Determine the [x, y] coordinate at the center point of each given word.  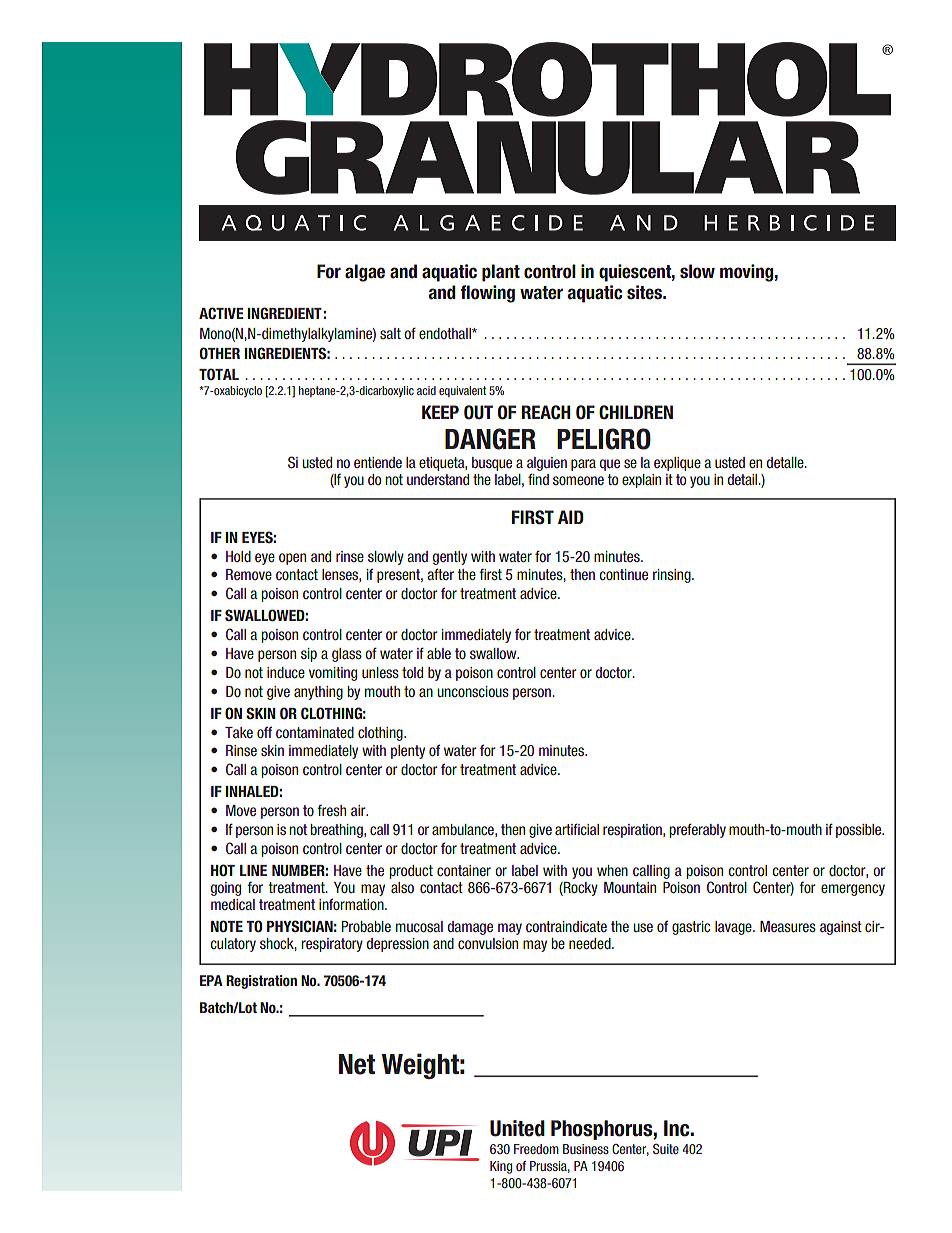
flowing [487, 294]
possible [860, 831]
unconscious [473, 691]
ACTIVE [221, 313]
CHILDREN [636, 412]
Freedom [536, 1149]
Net [357, 1064]
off [264, 732]
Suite [666, 1149]
